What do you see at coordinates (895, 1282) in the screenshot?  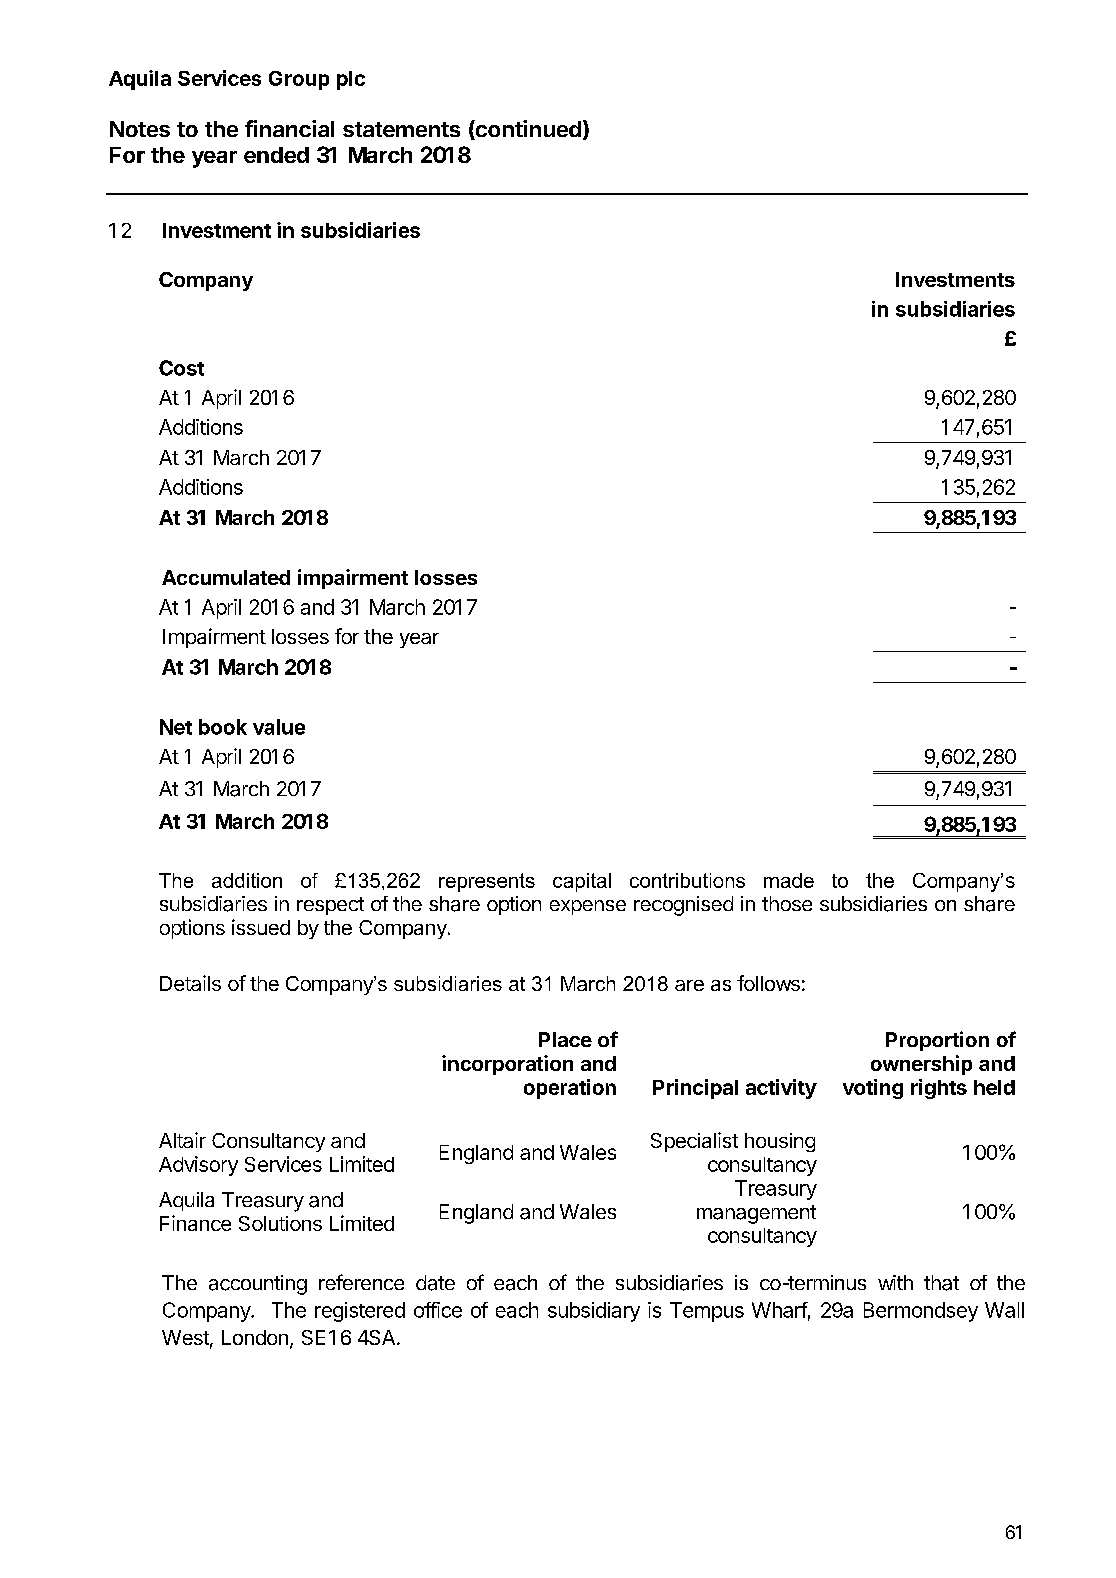 I see `with` at bounding box center [895, 1282].
